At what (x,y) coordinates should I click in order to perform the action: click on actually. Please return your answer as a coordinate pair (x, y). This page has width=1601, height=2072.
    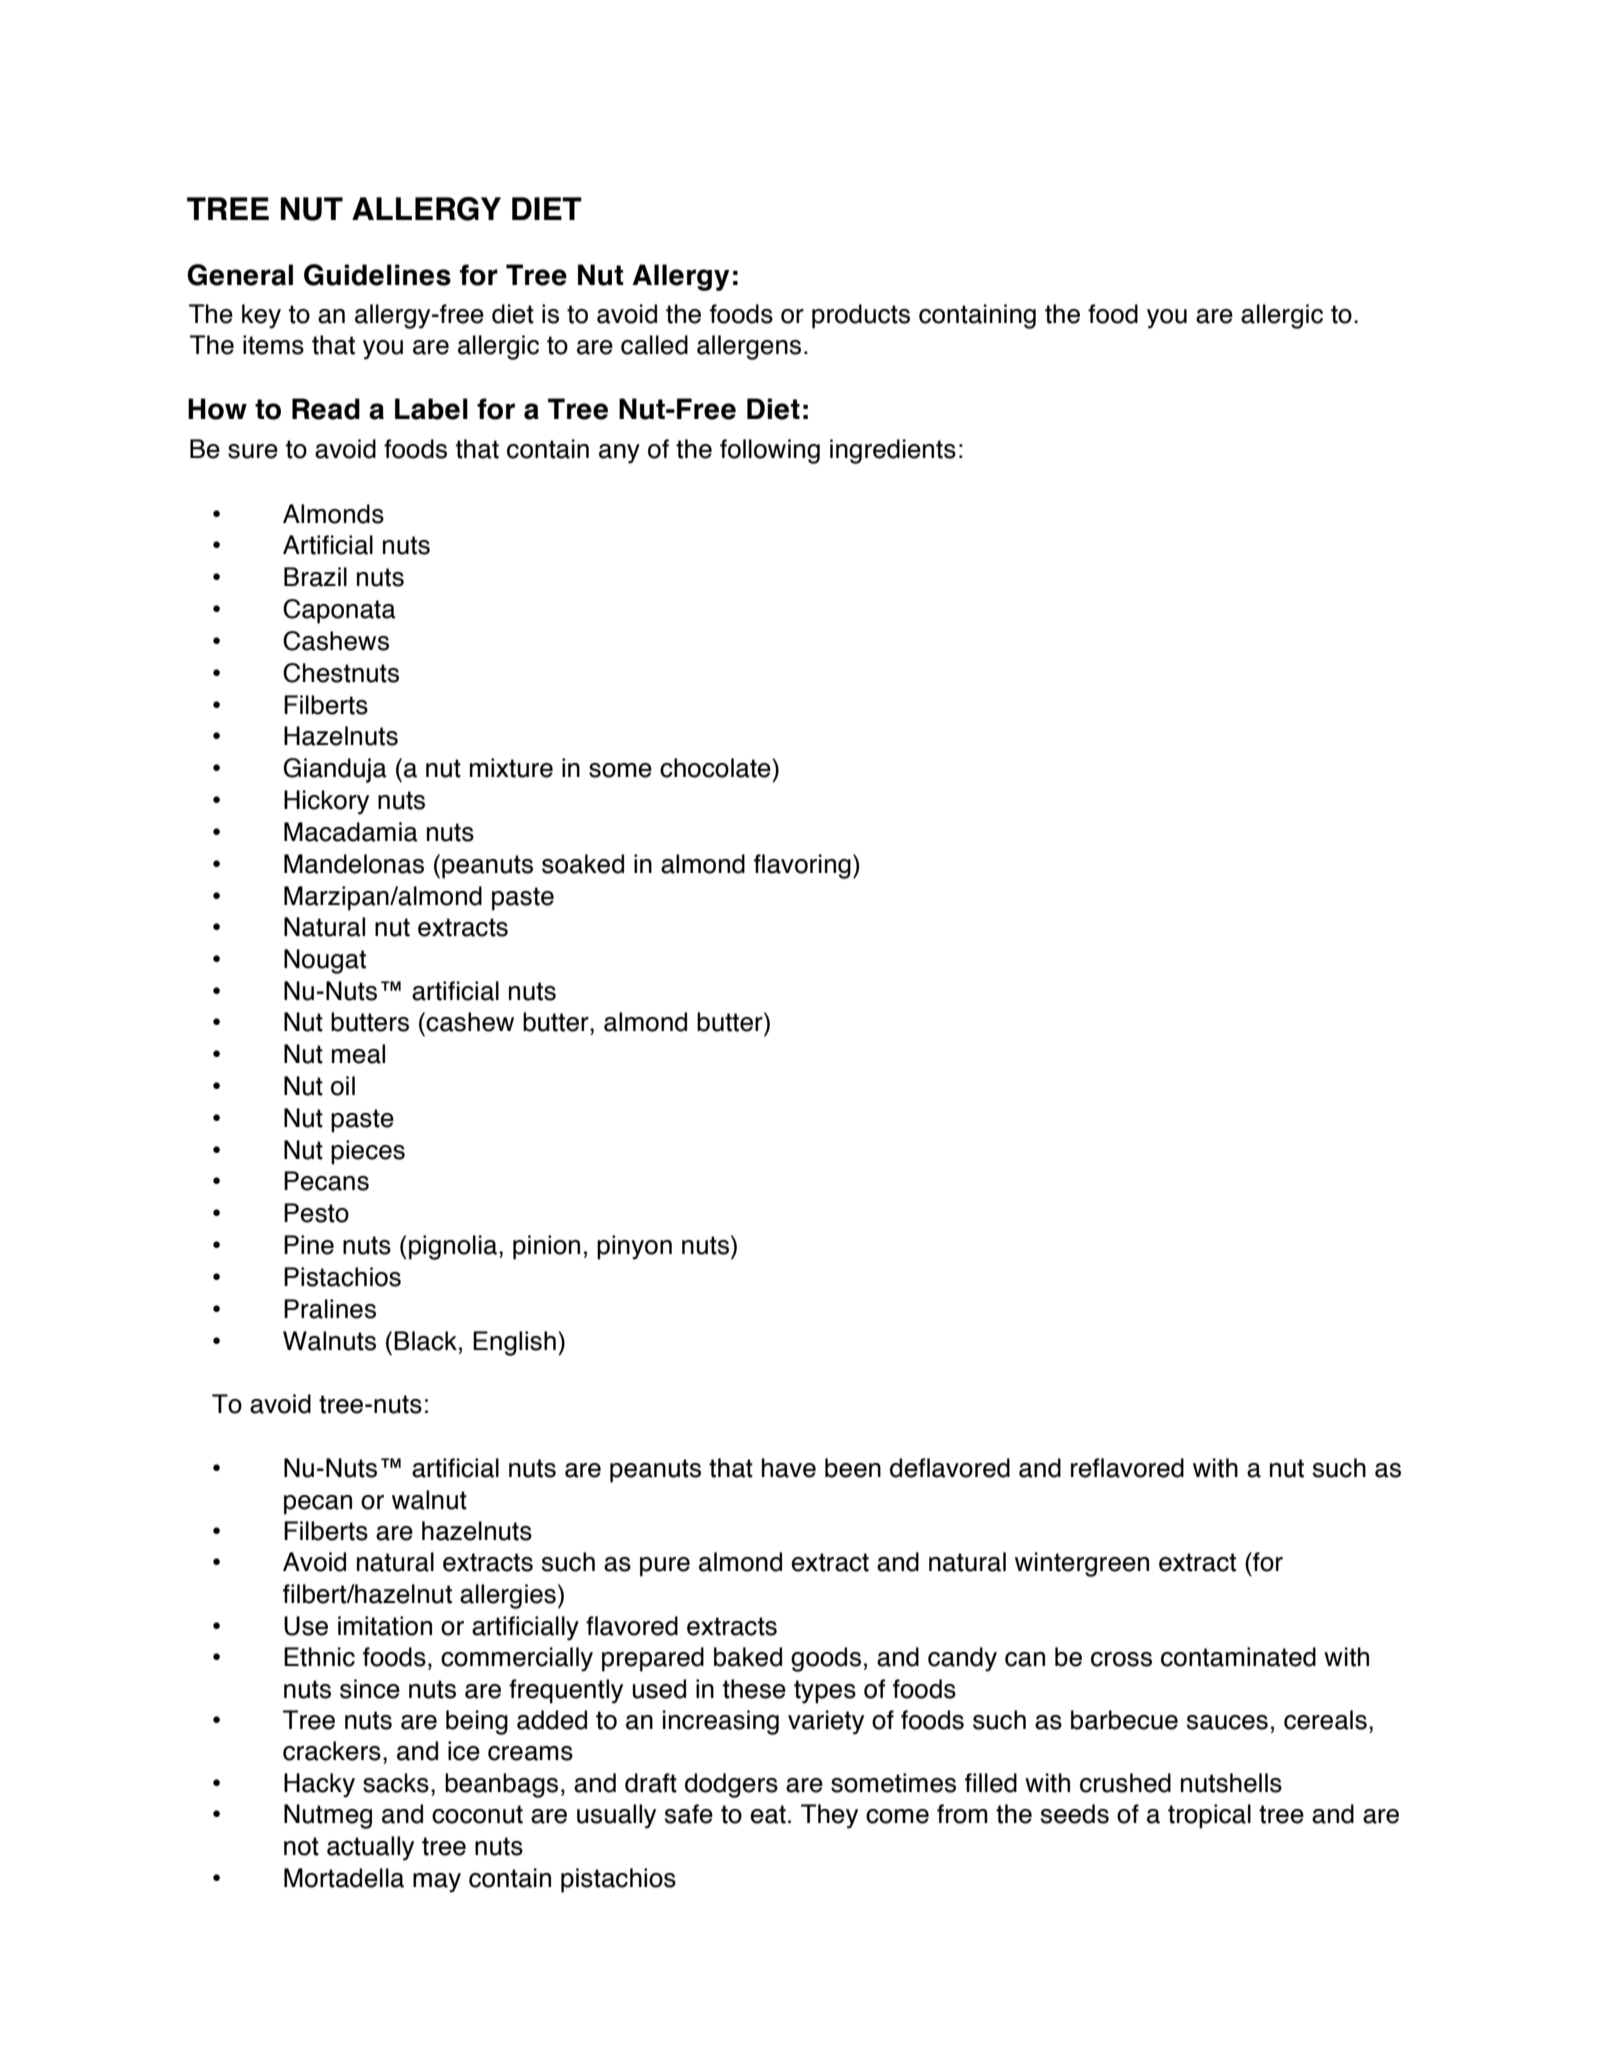
    Looking at the image, I should click on (370, 1848).
